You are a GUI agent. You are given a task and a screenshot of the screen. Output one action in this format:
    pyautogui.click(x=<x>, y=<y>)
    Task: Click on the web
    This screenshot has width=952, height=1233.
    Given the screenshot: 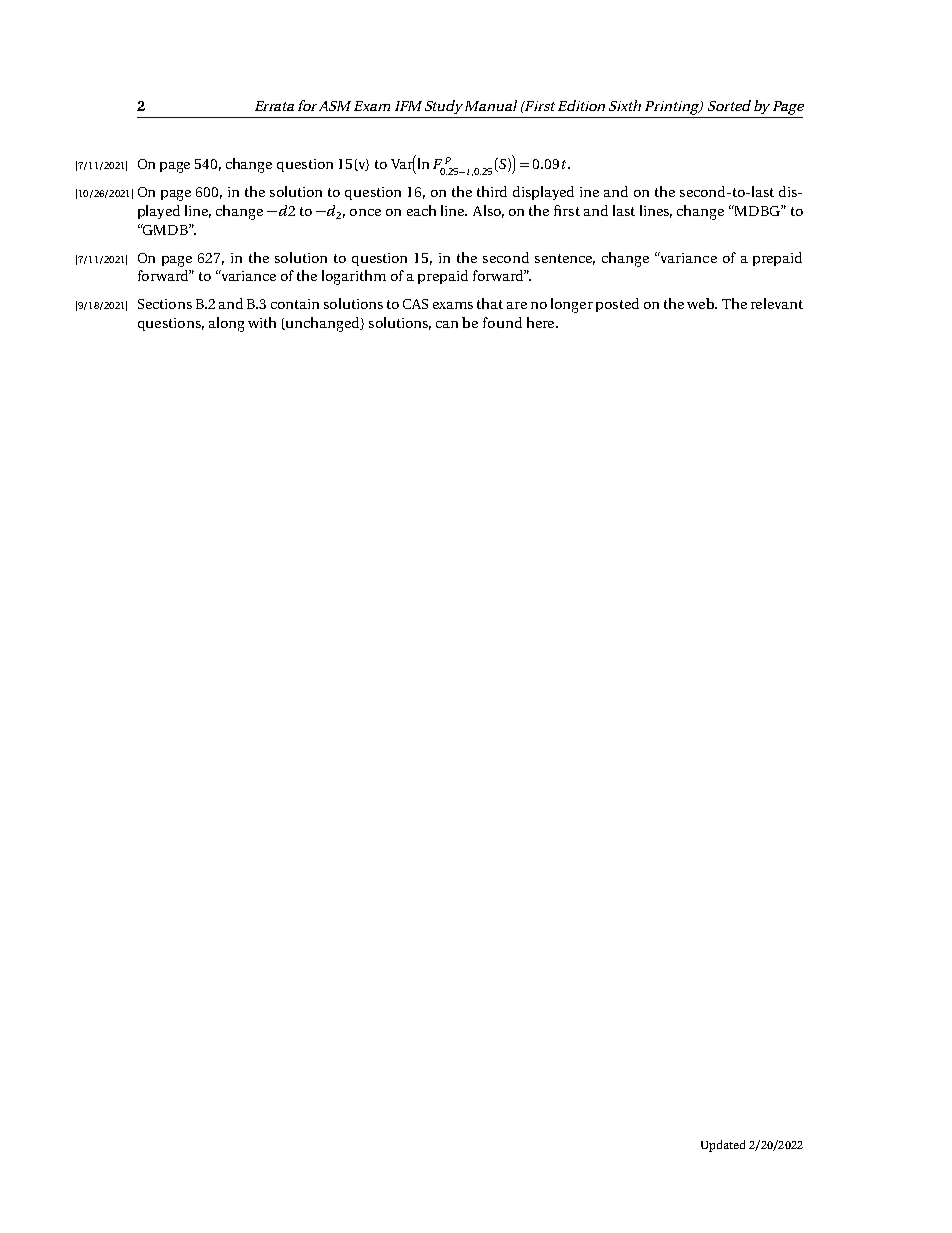 What is the action you would take?
    pyautogui.click(x=701, y=303)
